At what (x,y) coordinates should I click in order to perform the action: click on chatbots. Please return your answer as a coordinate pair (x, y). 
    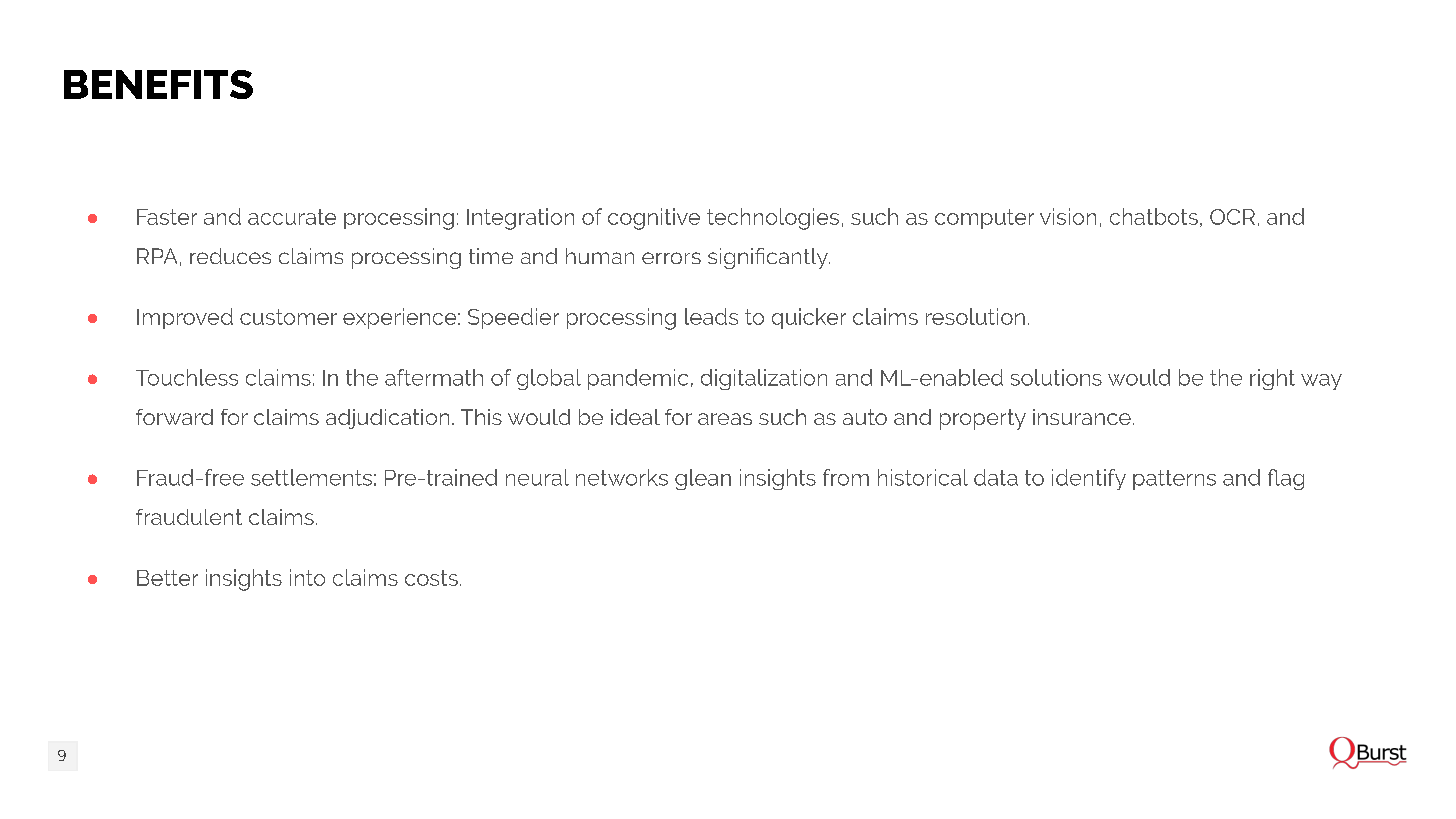
    Looking at the image, I should click on (1154, 216).
